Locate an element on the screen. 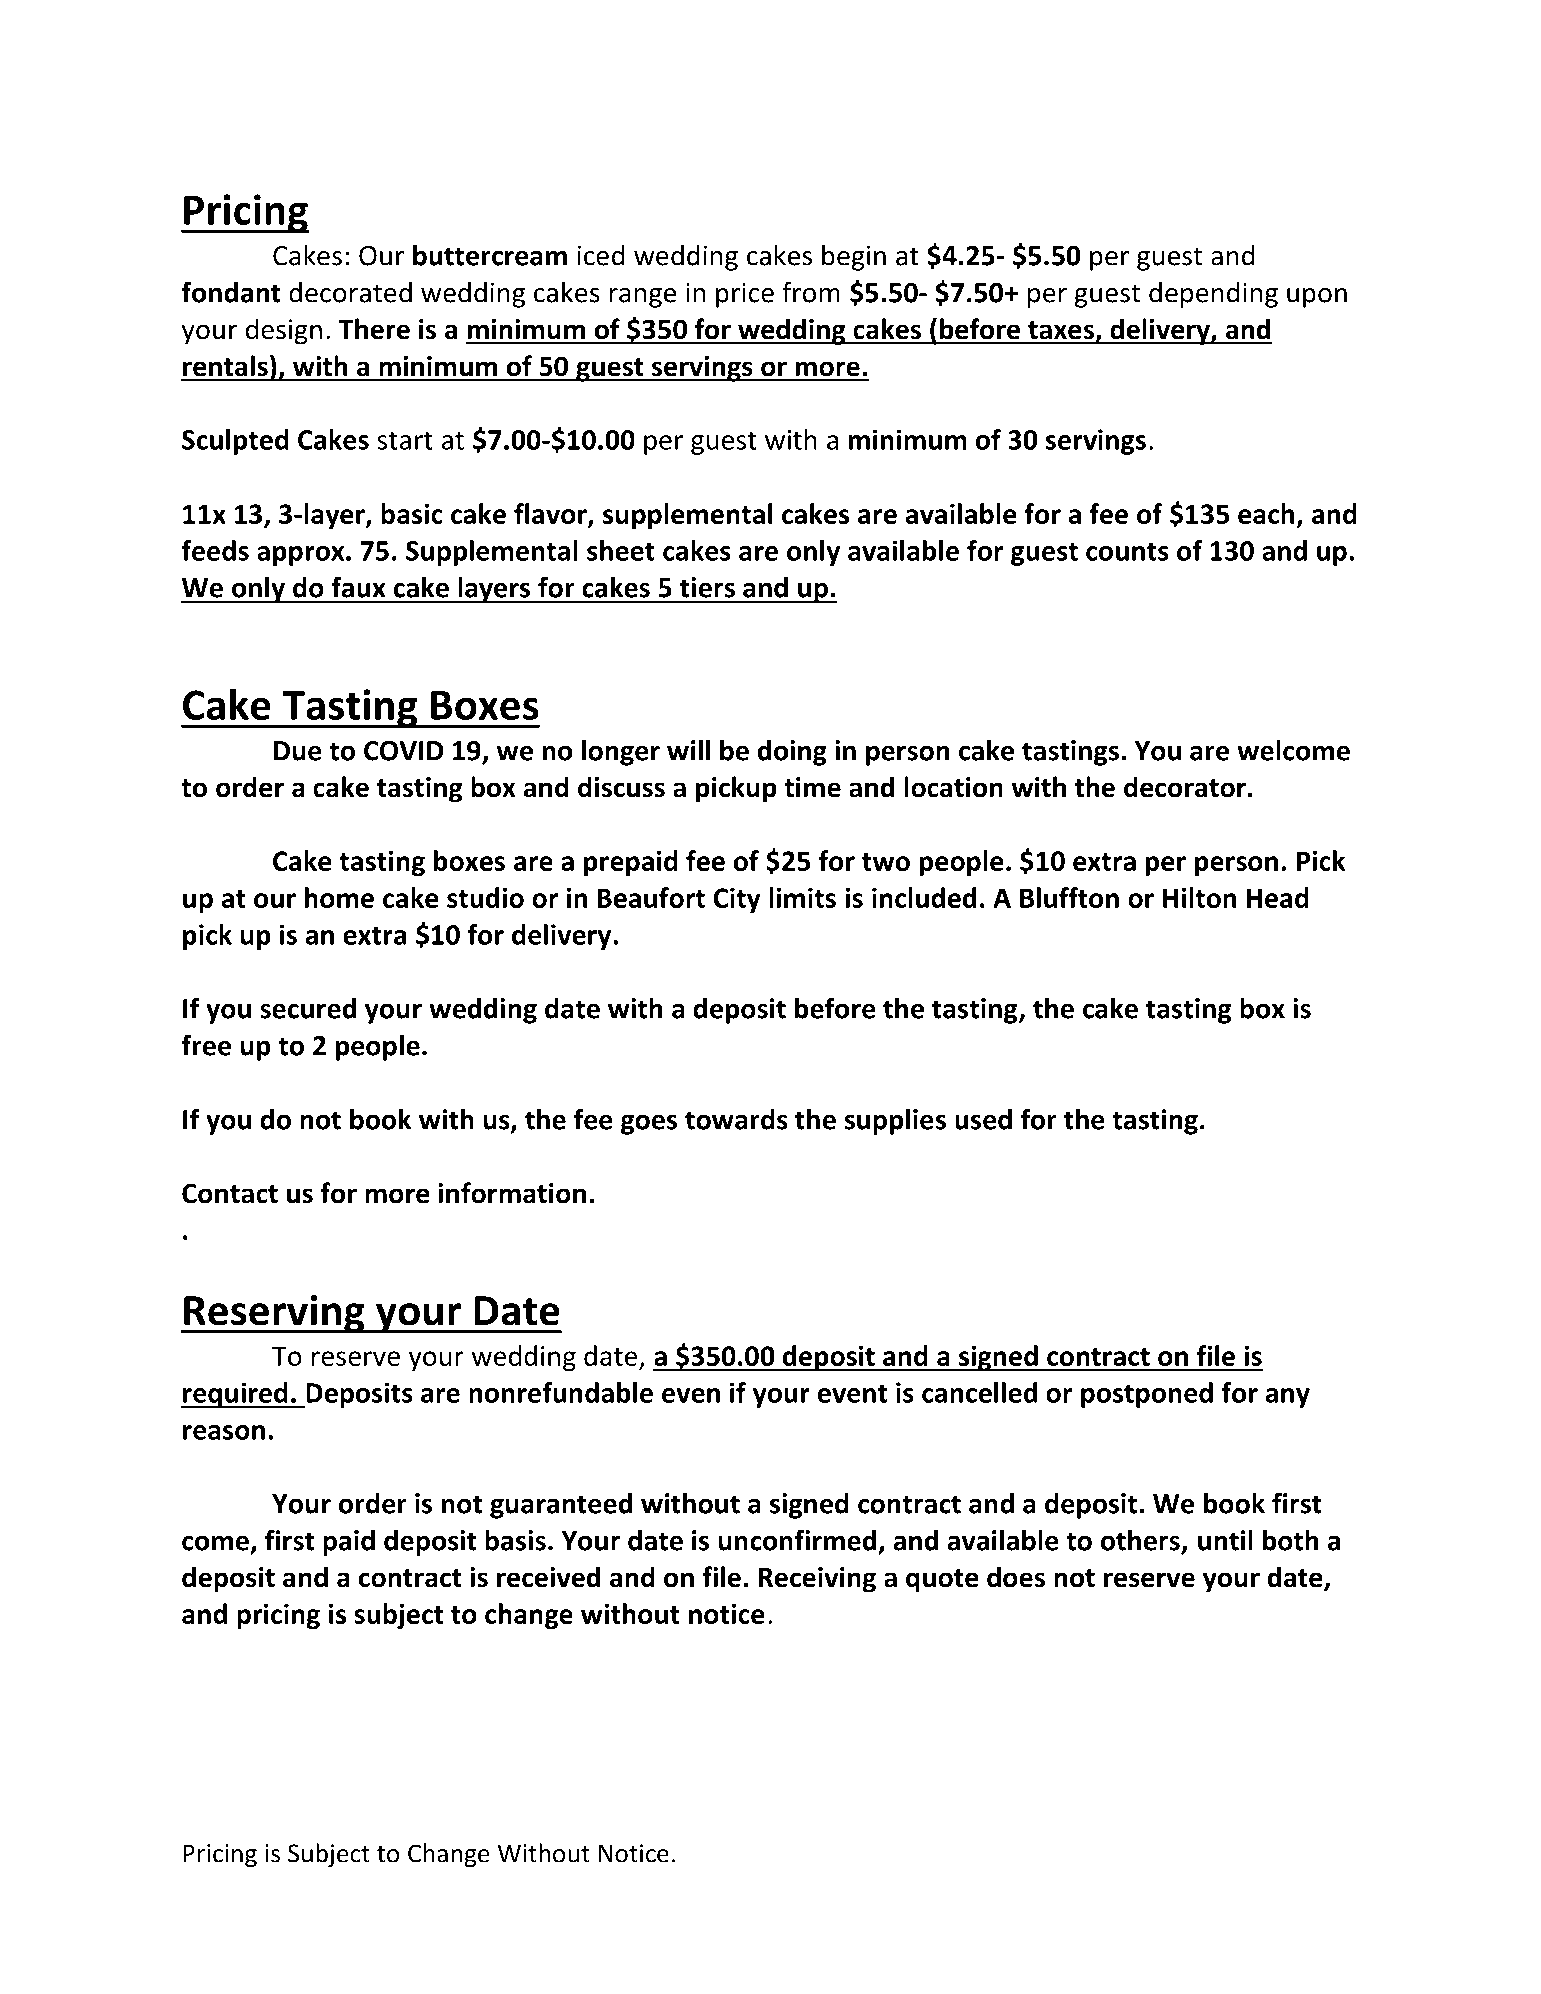 This screenshot has width=1541, height=1994. basis is located at coordinates (515, 1540).
